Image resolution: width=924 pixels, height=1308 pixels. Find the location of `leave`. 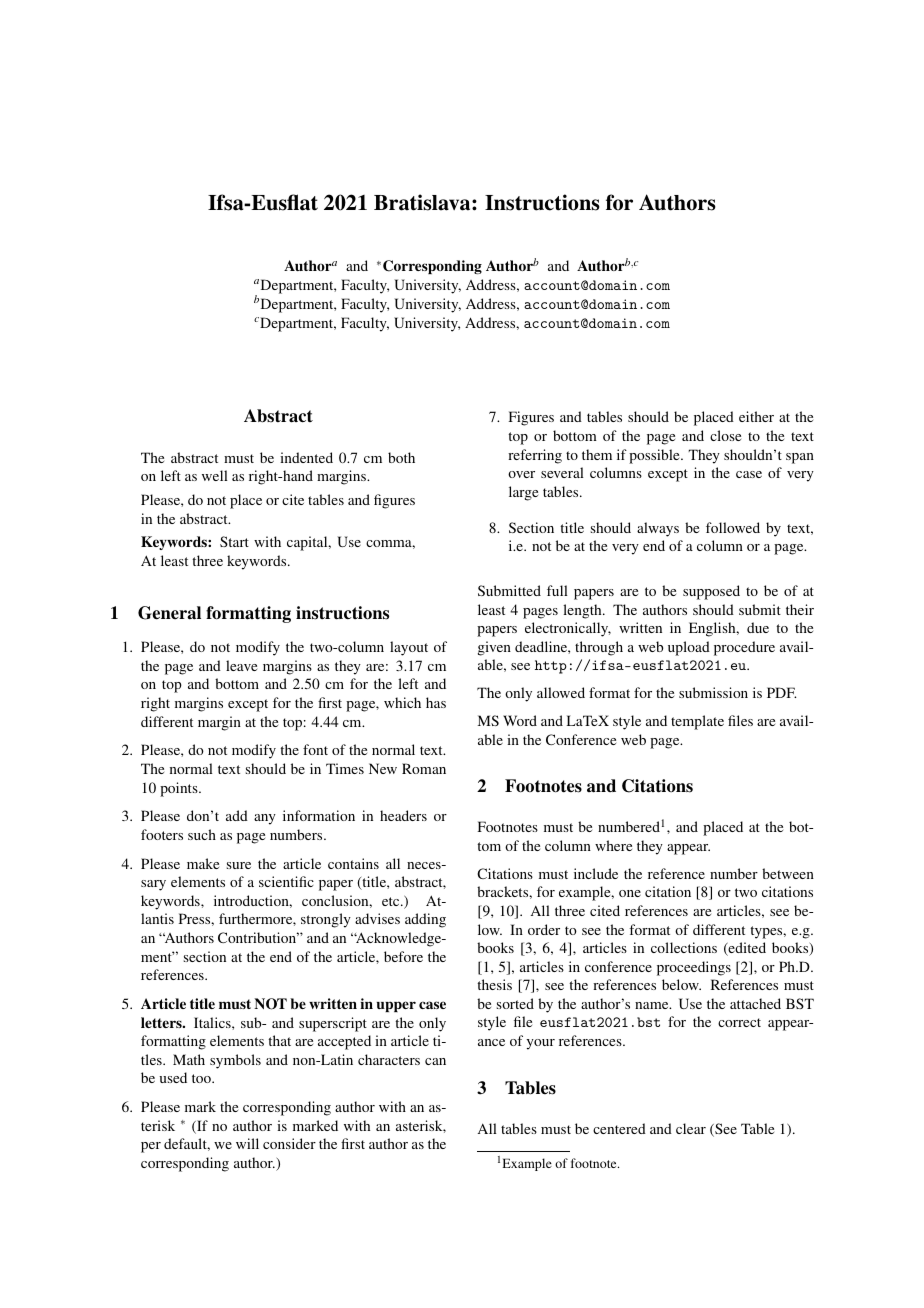

leave is located at coordinates (241, 665).
